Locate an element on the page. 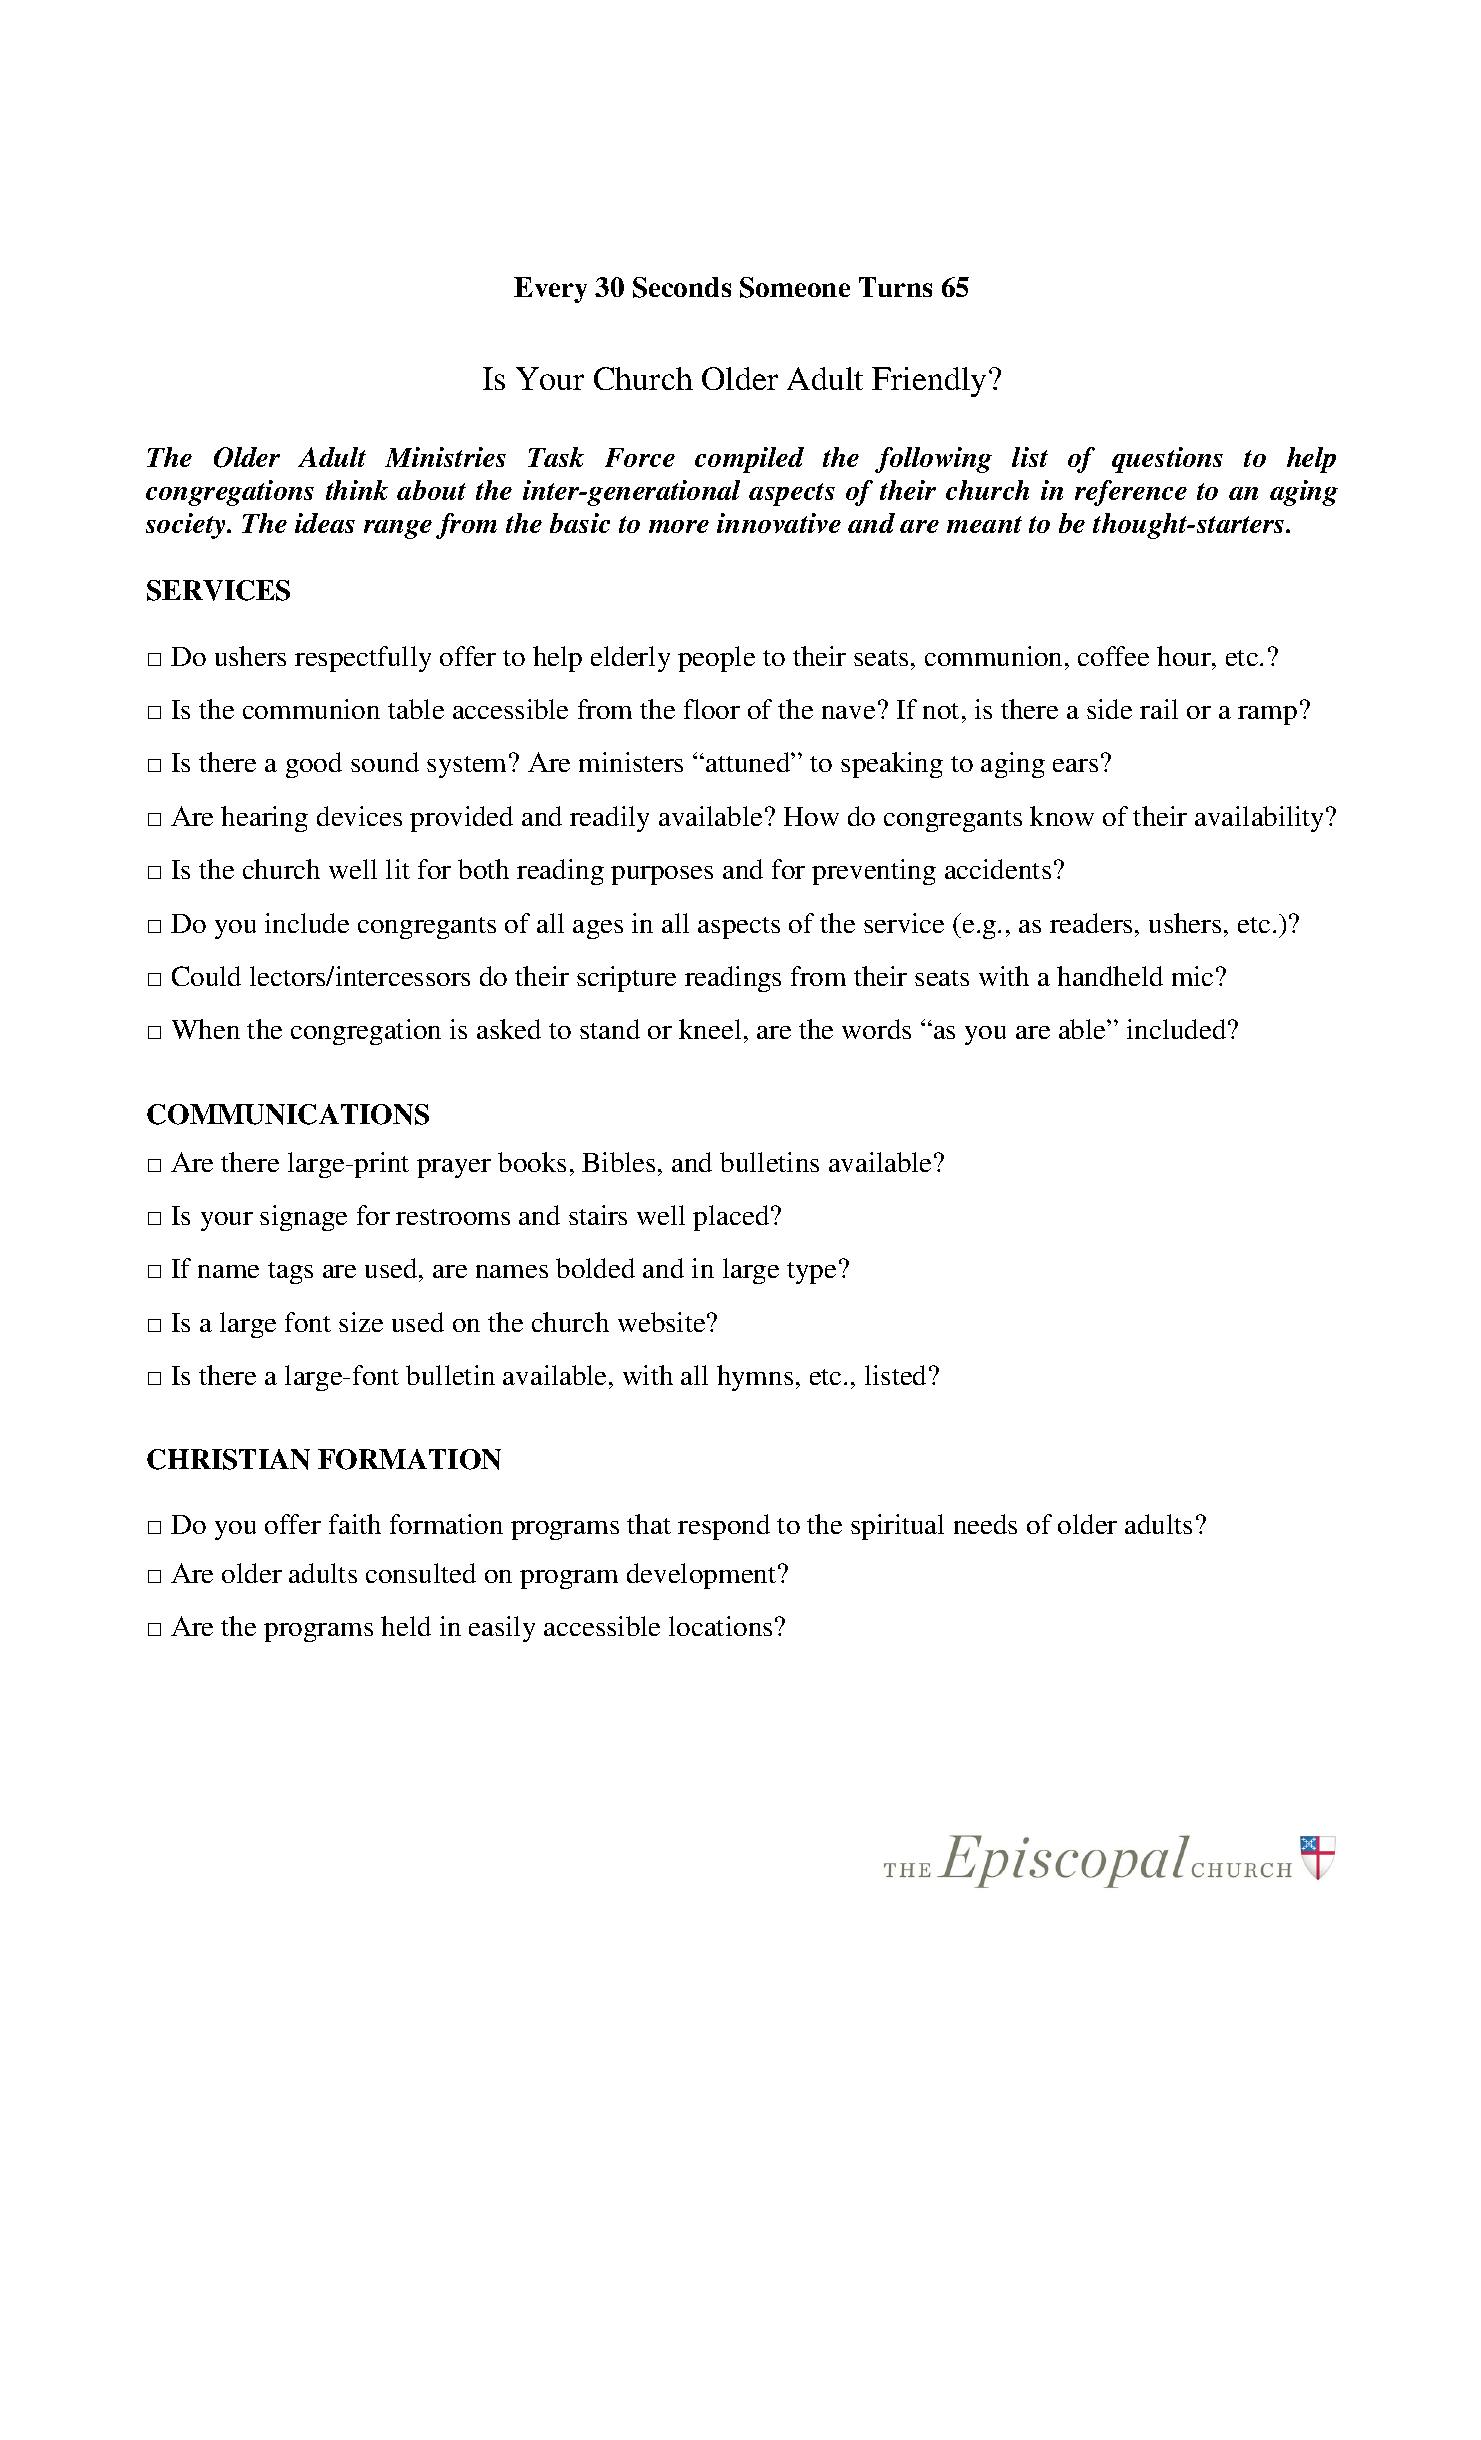 This document has width=1481, height=2440. Seconds is located at coordinates (682, 287).
